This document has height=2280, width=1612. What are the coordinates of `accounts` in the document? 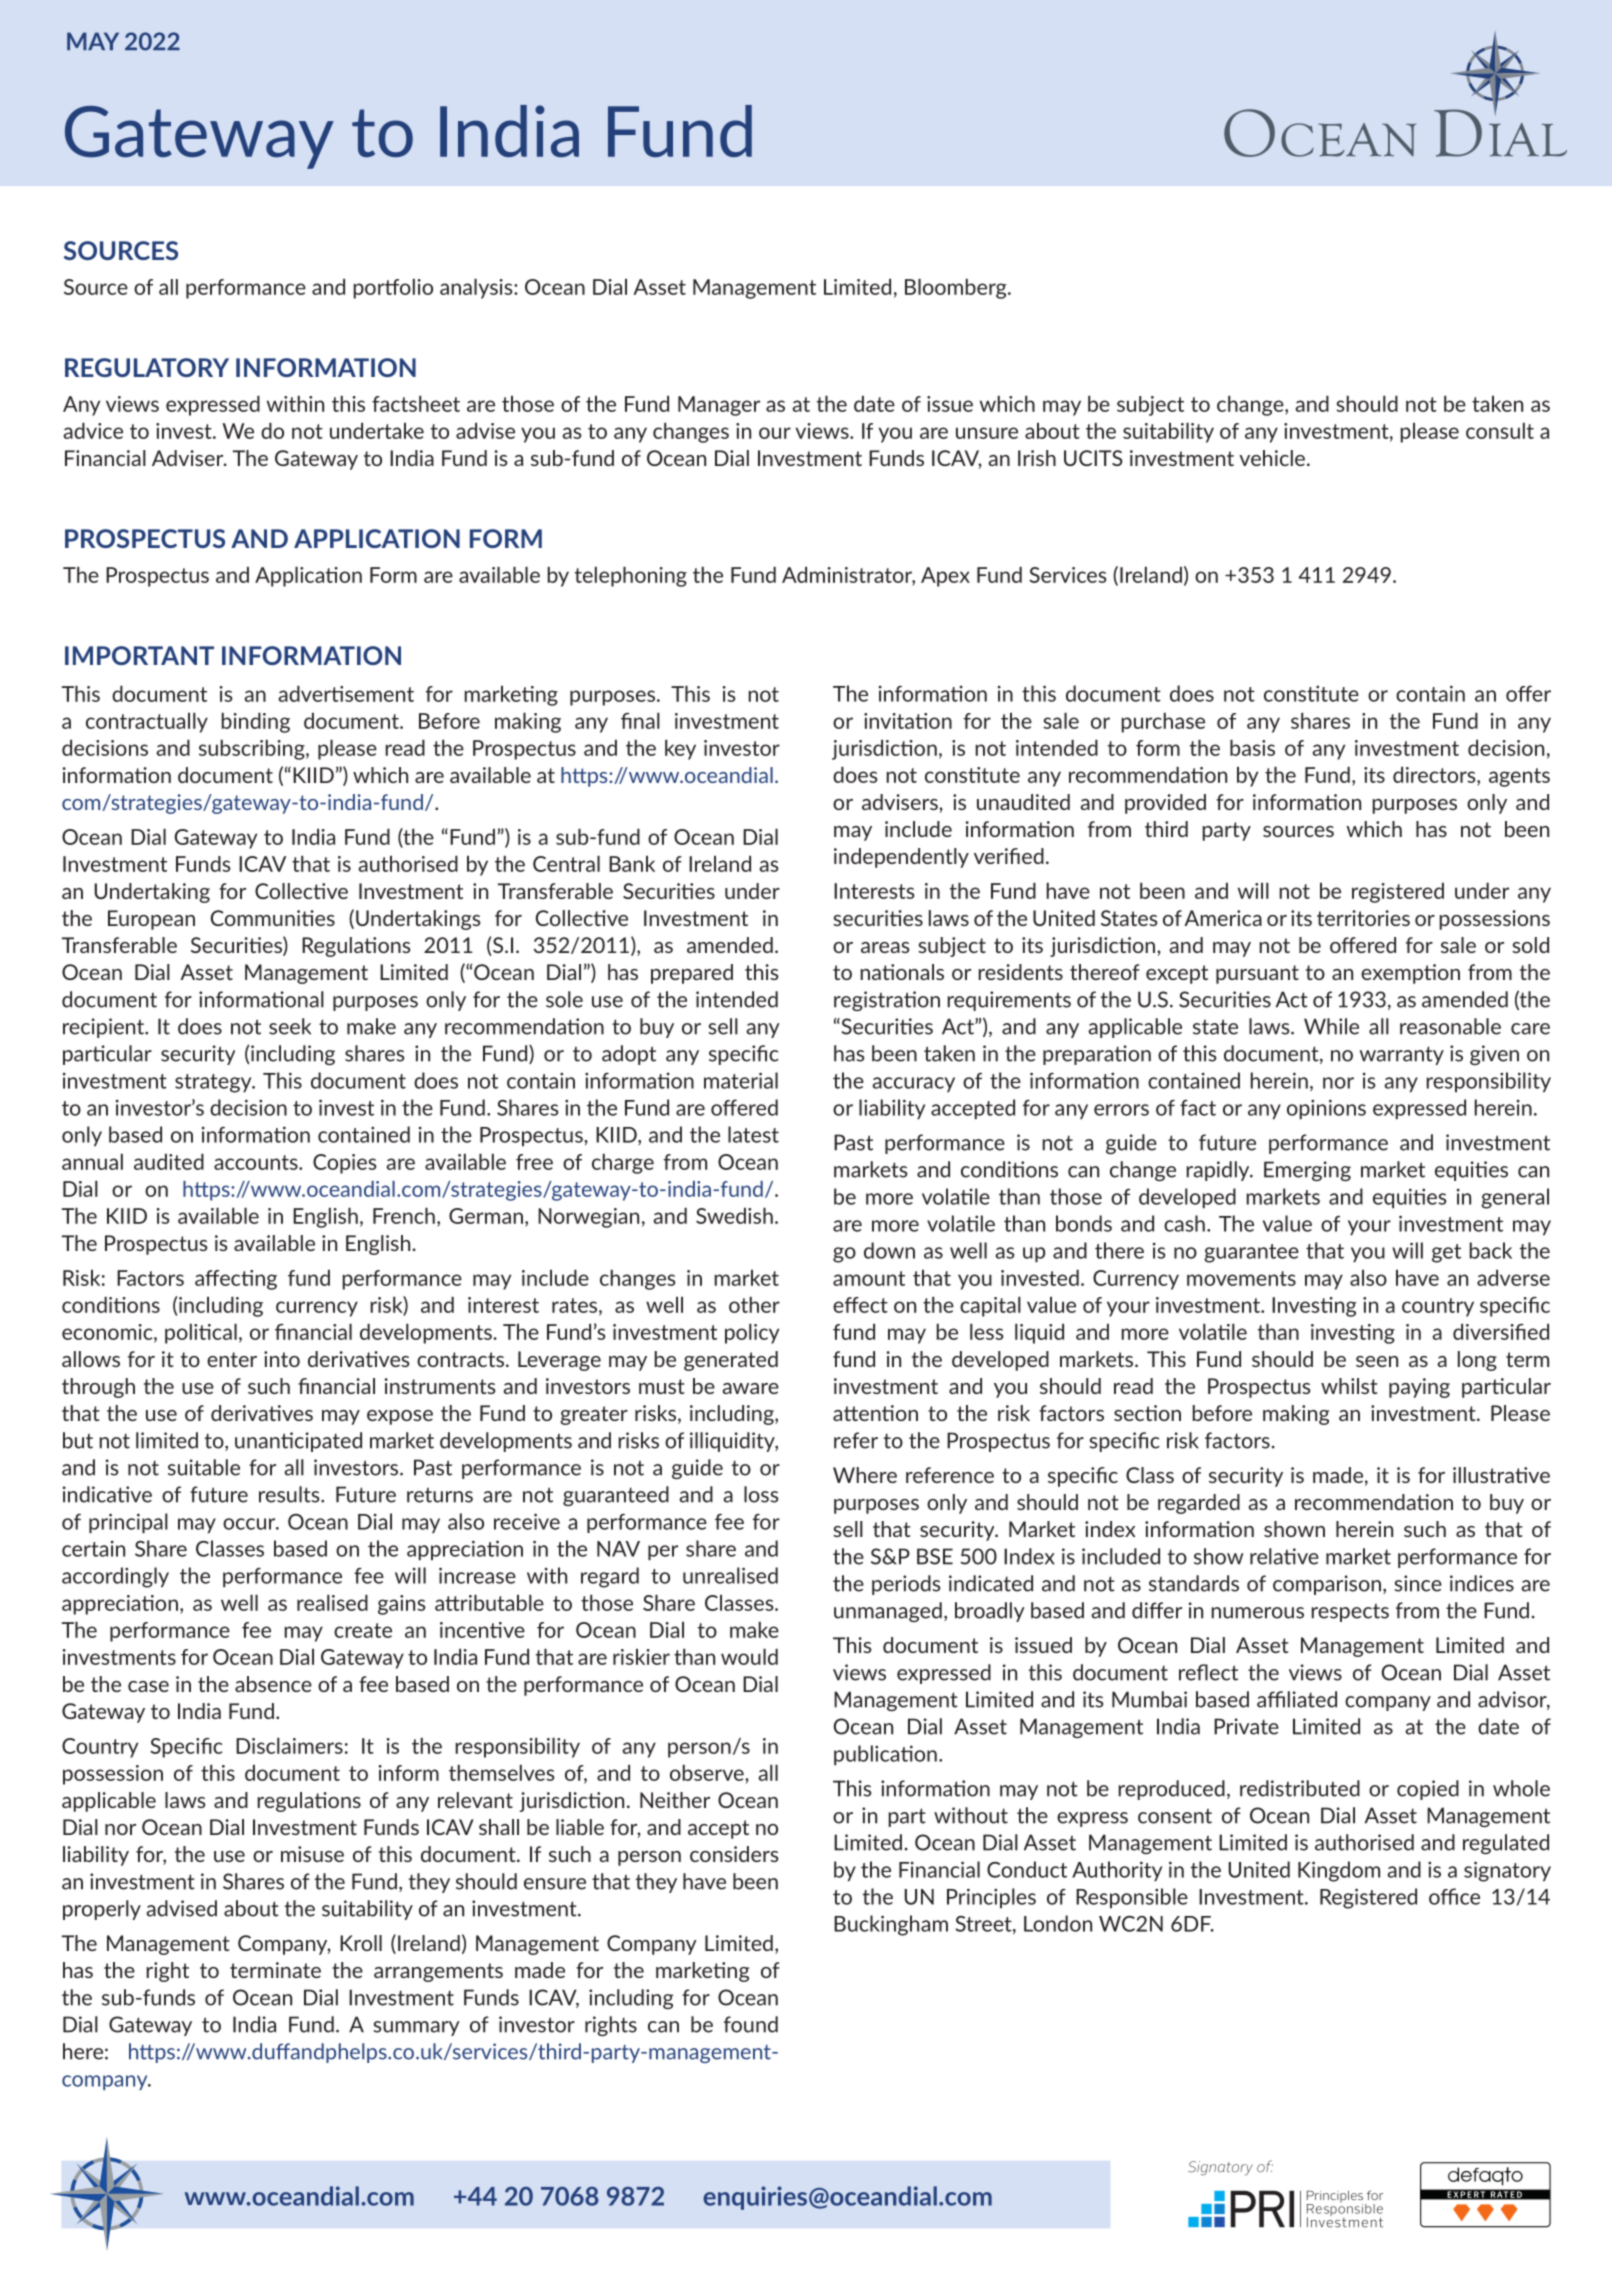 It's located at (257, 1162).
